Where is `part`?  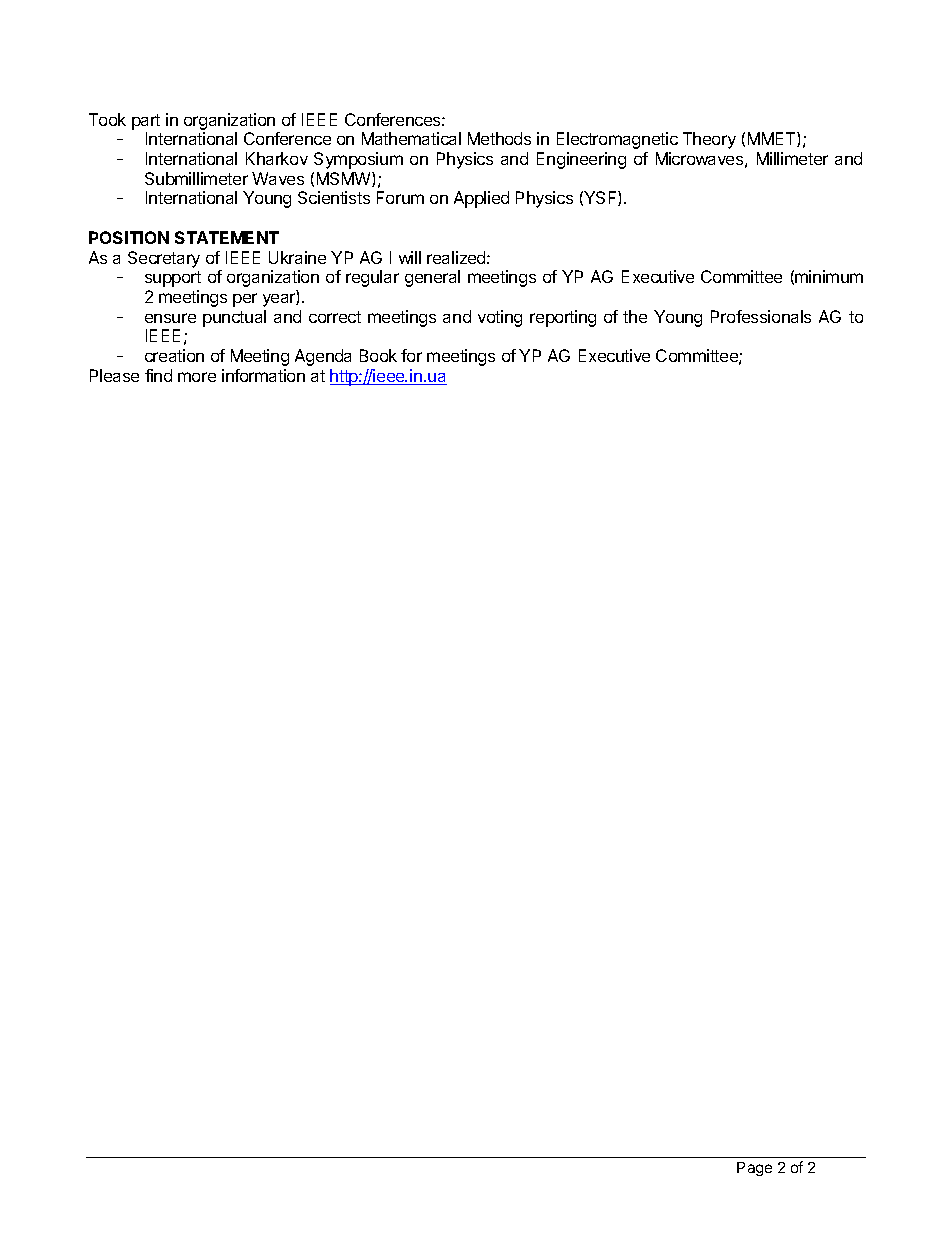 part is located at coordinates (146, 122).
